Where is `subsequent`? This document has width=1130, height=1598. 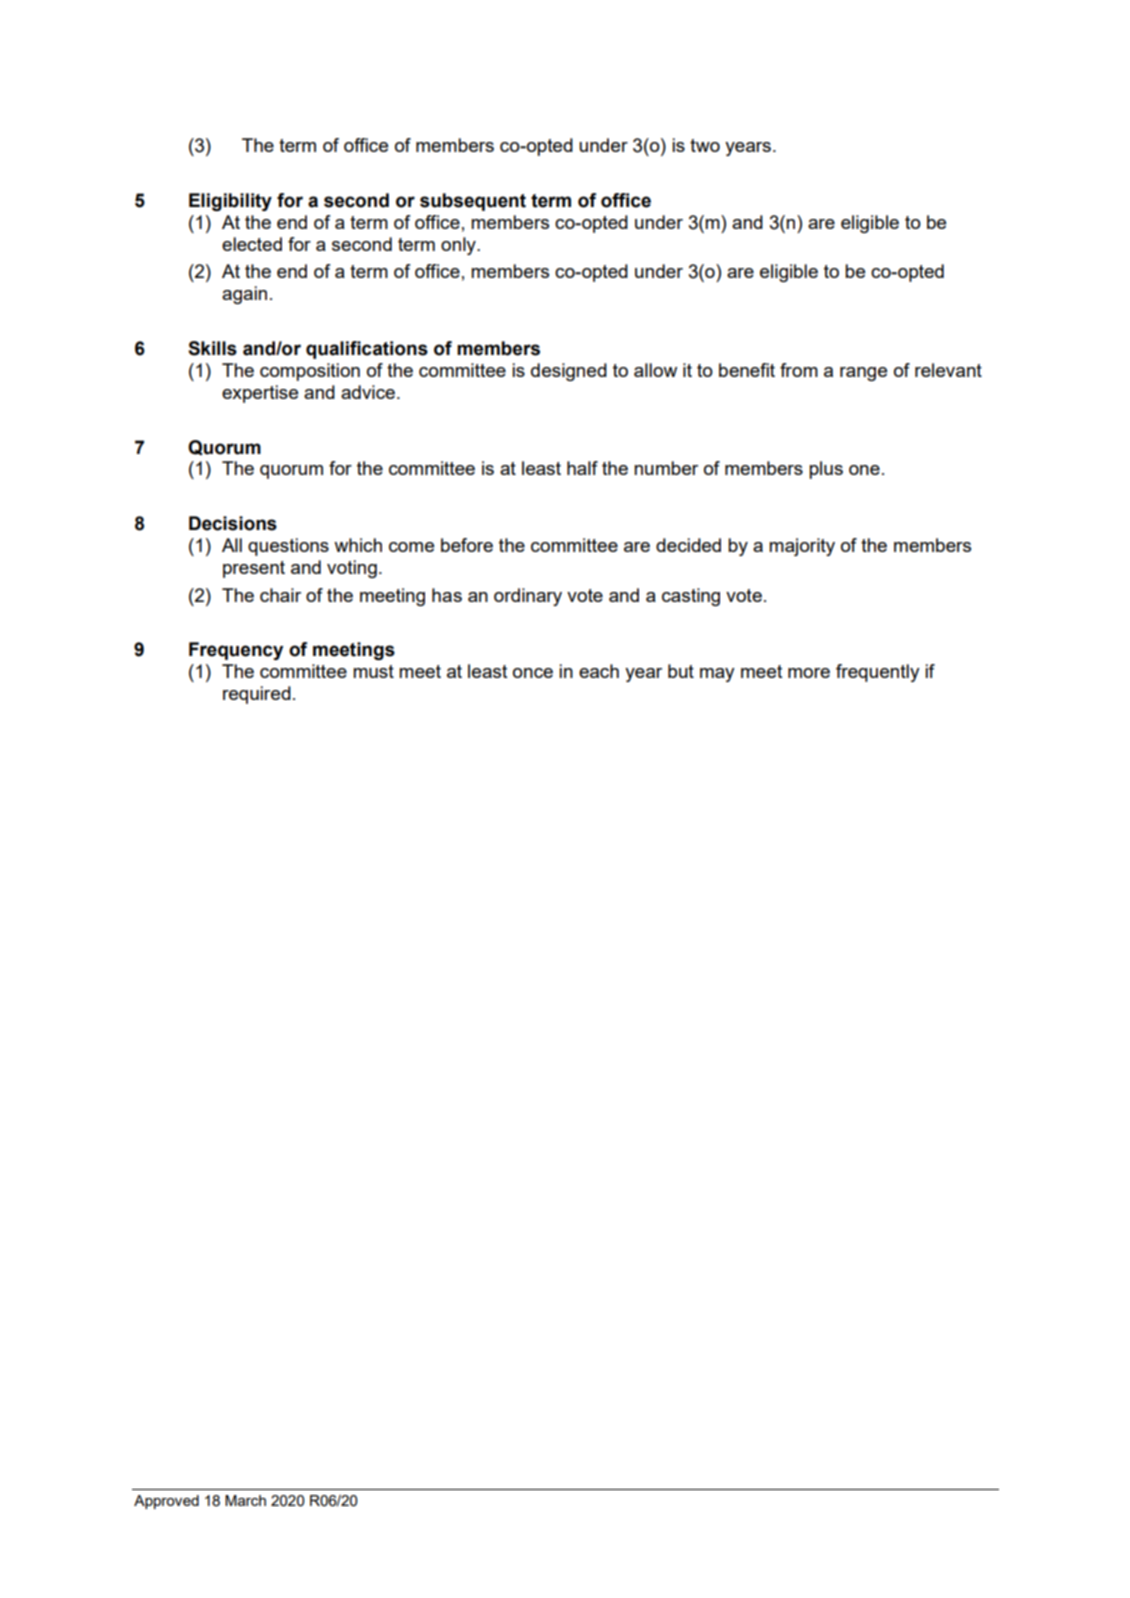 subsequent is located at coordinates (473, 202).
